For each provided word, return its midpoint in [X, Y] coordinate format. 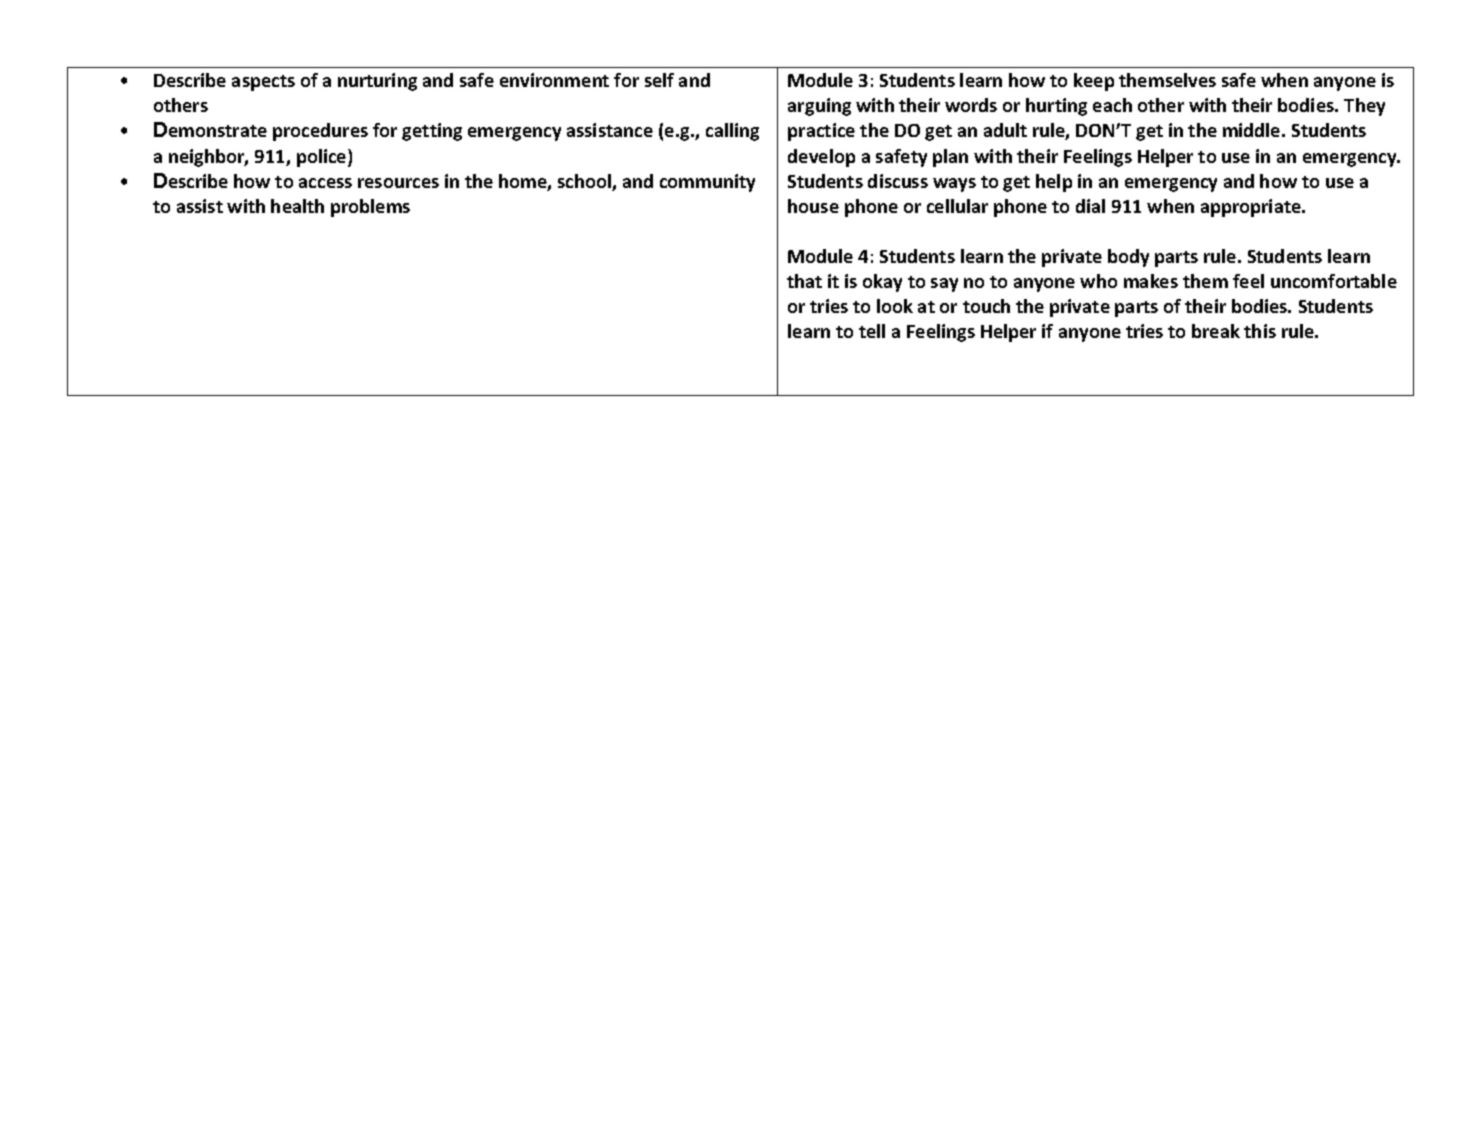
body [1128, 258]
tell [872, 331]
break [1216, 331]
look [895, 306]
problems [370, 208]
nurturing [377, 82]
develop [821, 158]
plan [950, 158]
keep [1094, 82]
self [659, 80]
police [323, 158]
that [804, 281]
